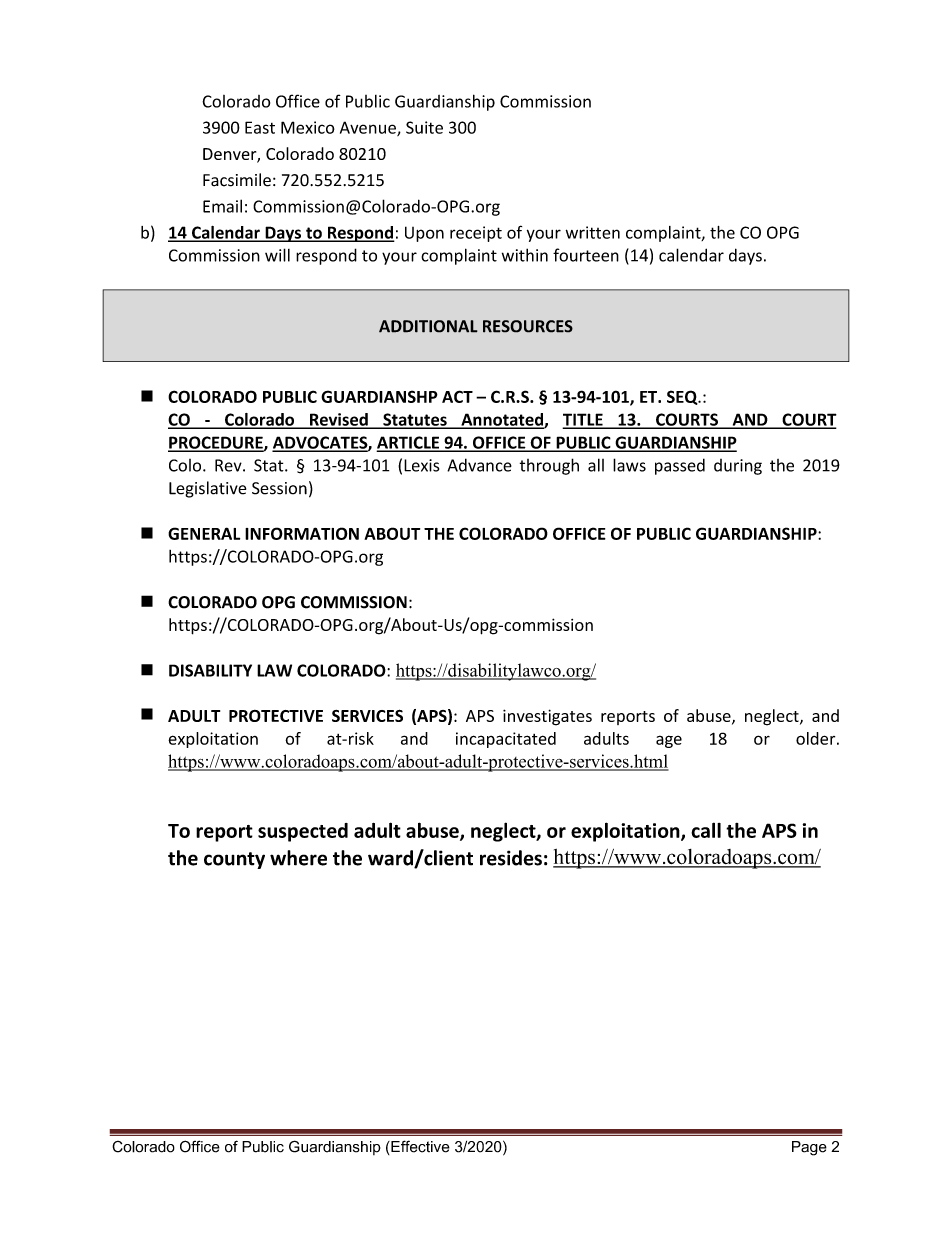 The image size is (952, 1233). I want to click on incapacitated, so click(506, 740).
